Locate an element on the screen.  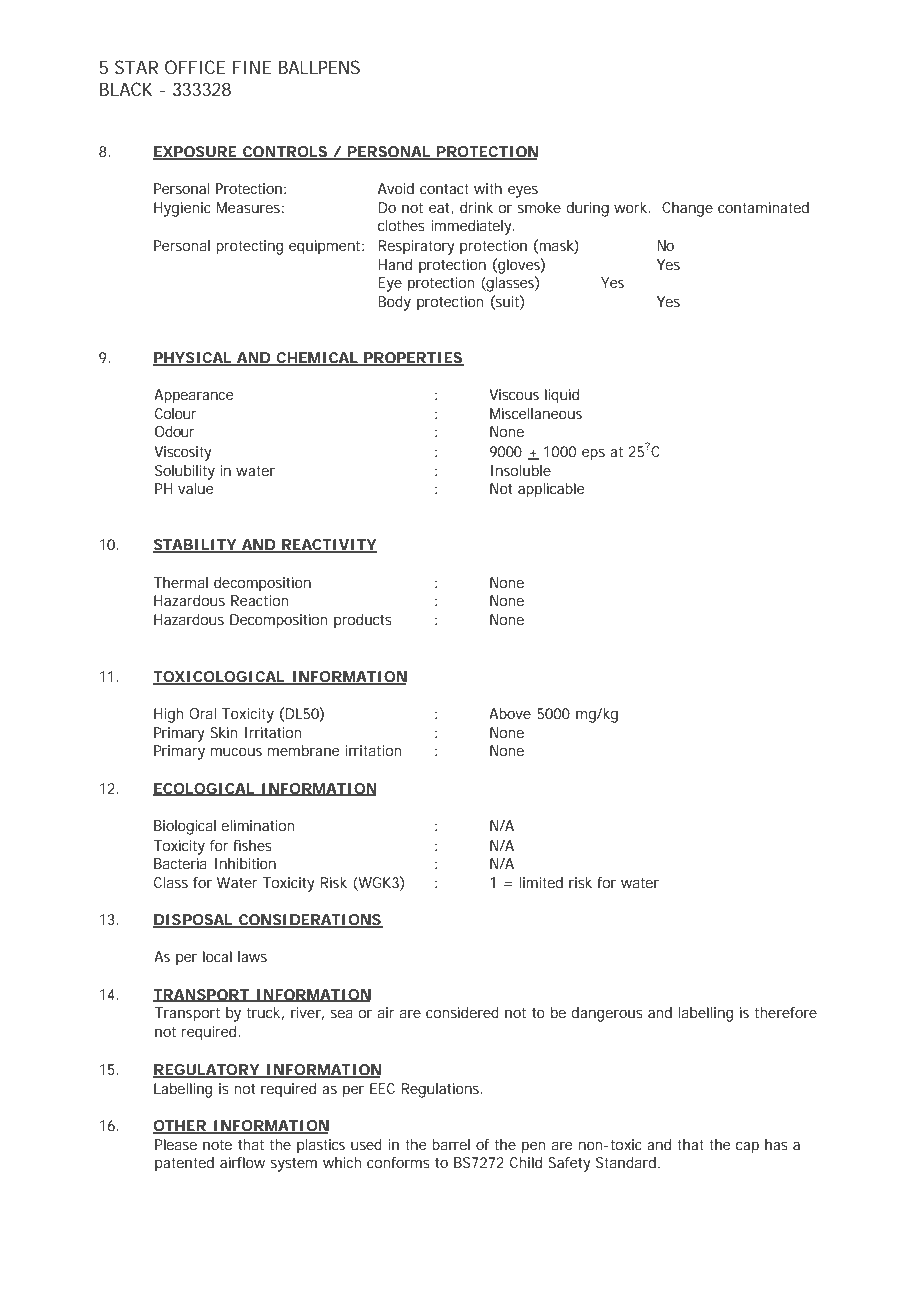
barrel is located at coordinates (451, 1144).
